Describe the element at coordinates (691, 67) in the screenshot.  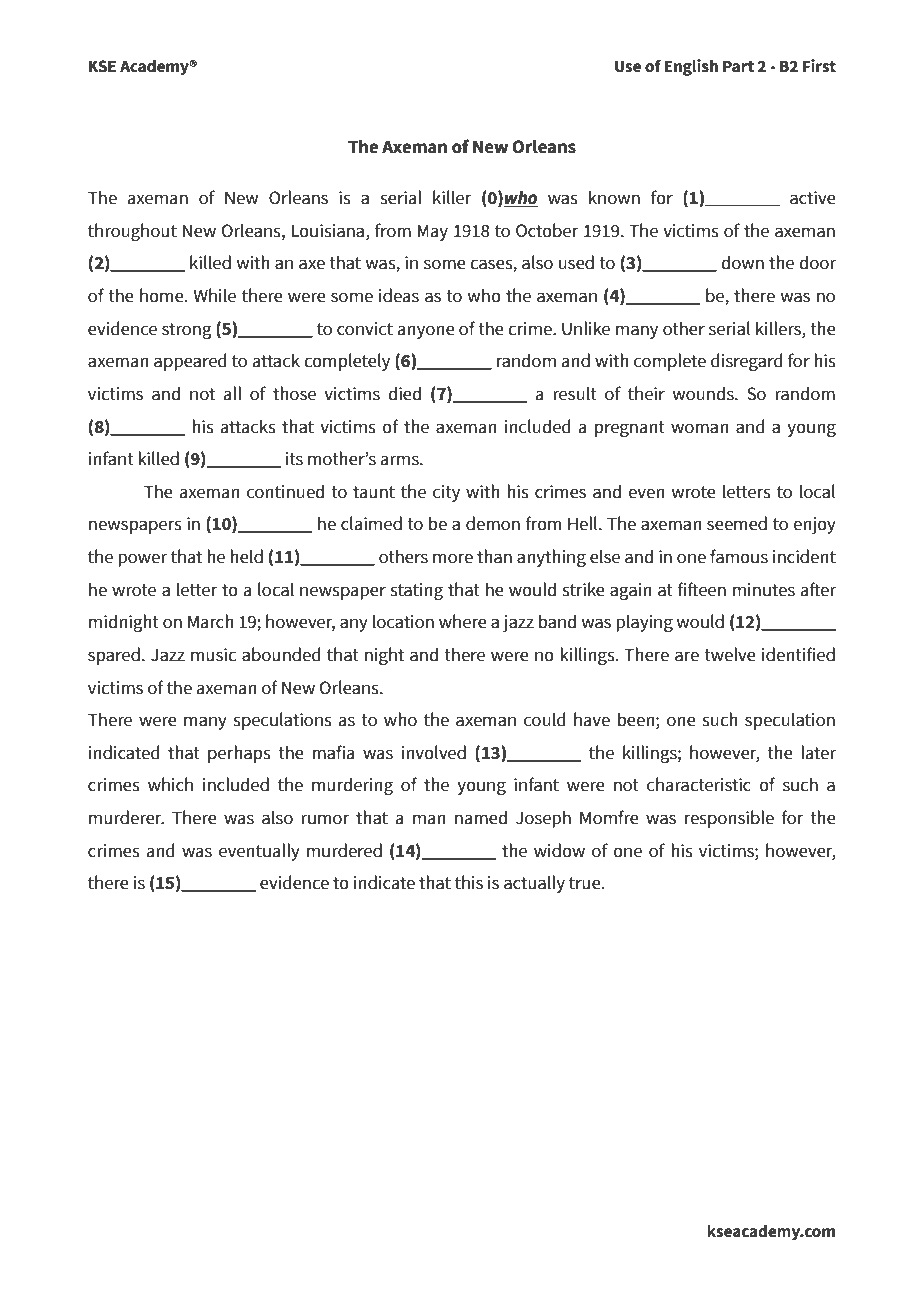
I see `English` at that location.
